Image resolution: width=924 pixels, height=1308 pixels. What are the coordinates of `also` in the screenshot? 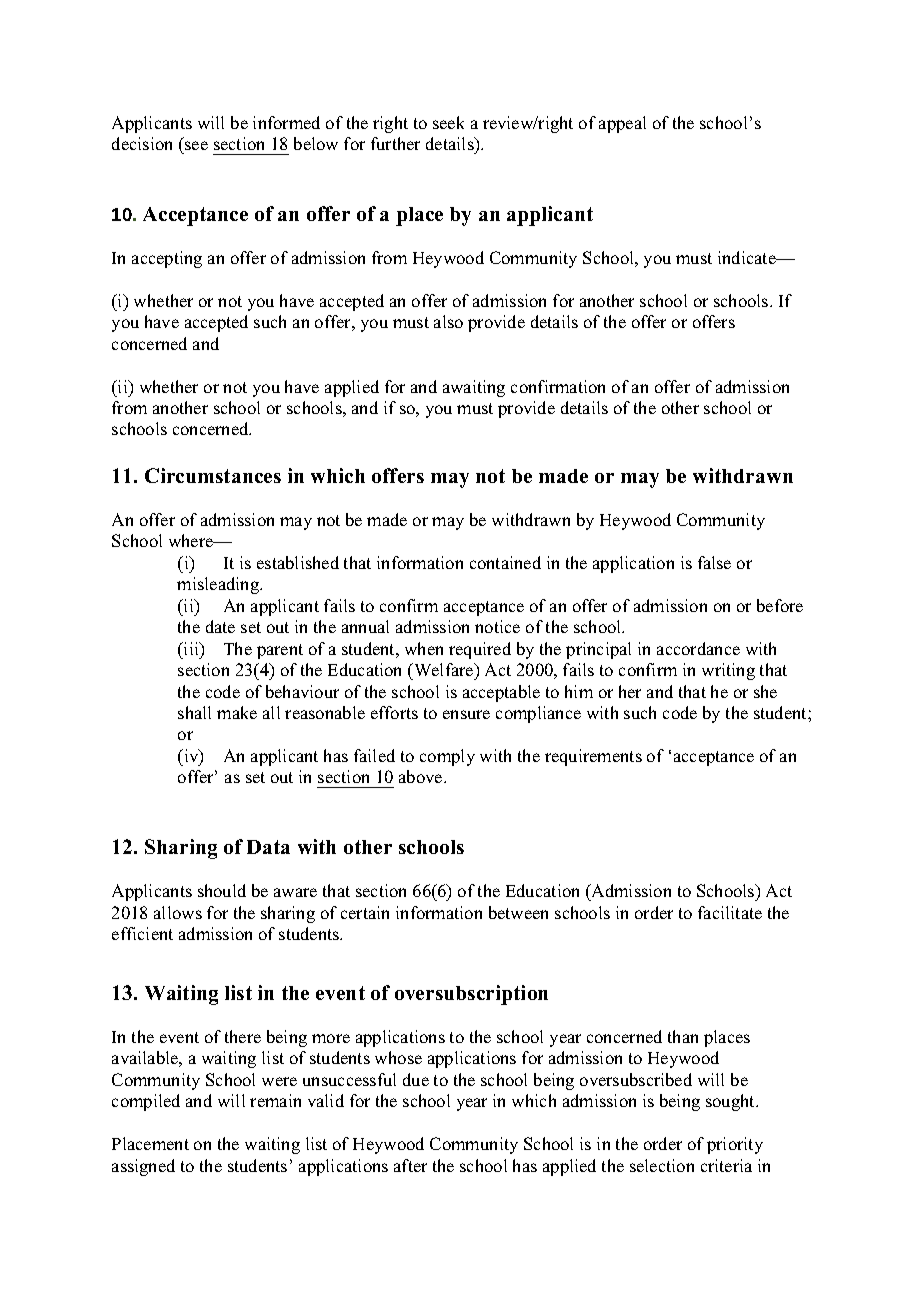 It's located at (448, 321).
